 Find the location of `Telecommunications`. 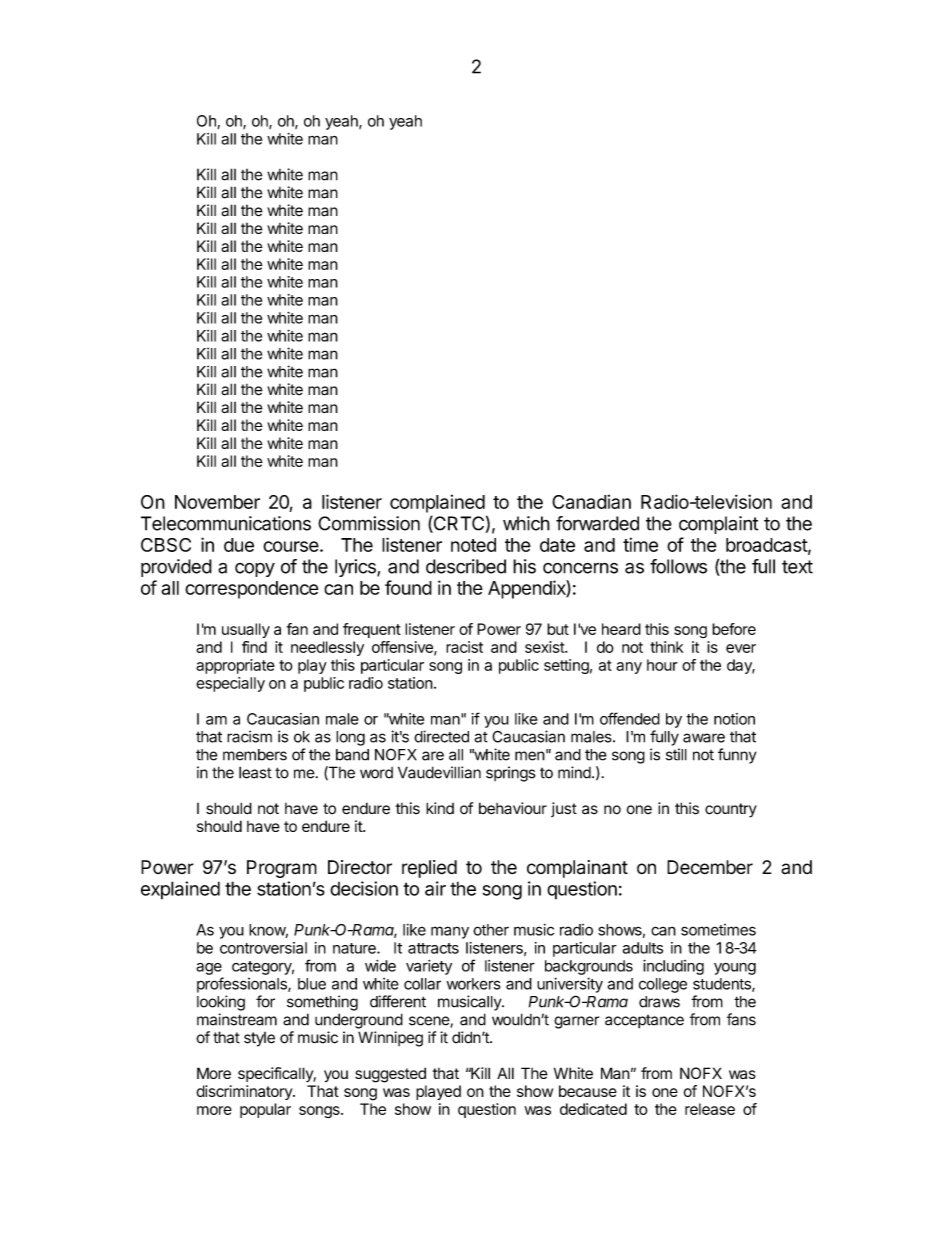

Telecommunications is located at coordinates (226, 523).
